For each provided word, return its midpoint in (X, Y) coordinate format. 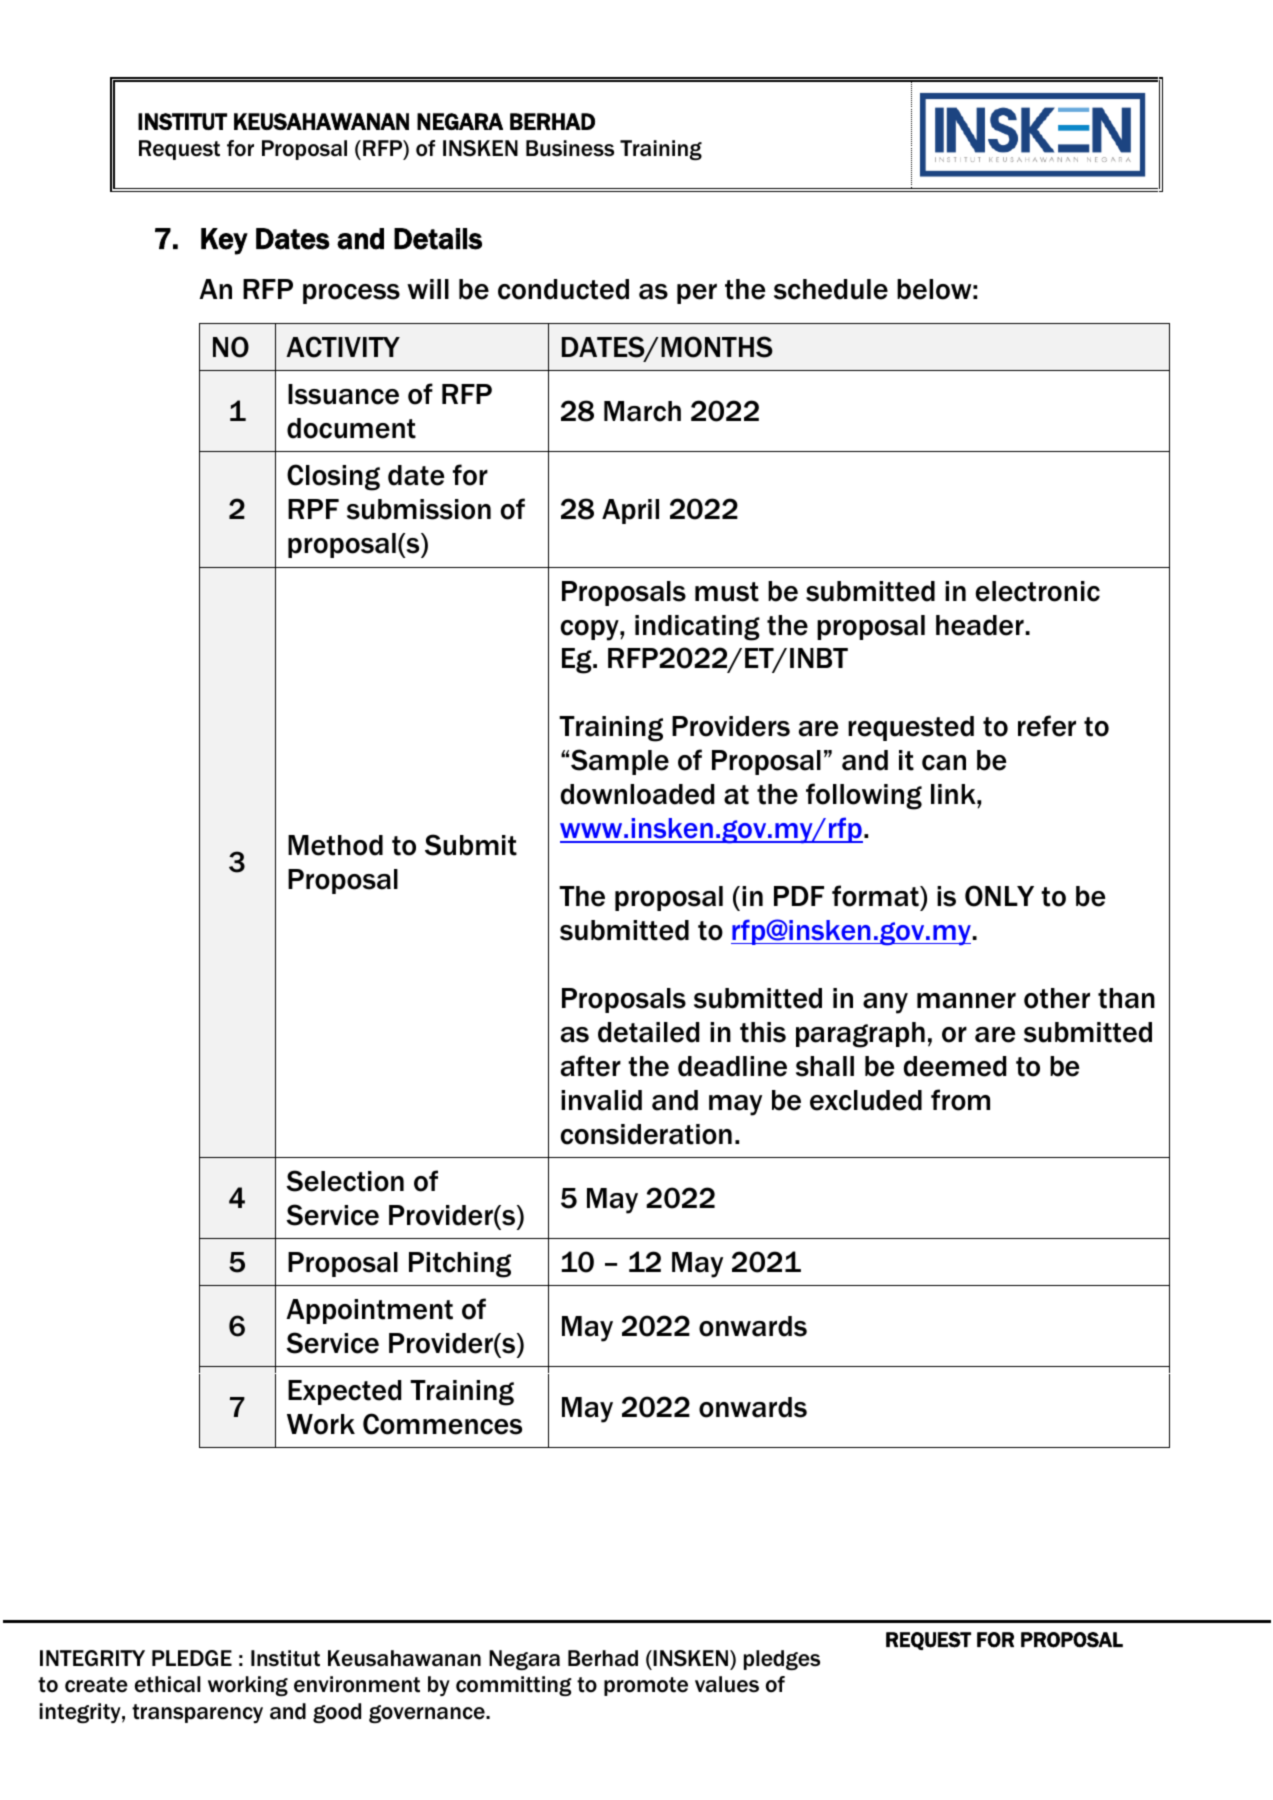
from (960, 1100)
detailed (648, 1032)
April (630, 511)
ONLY (999, 896)
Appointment (369, 1311)
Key (224, 241)
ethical (168, 1684)
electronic (1038, 591)
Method (335, 845)
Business (570, 148)
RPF (313, 509)
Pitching (460, 1265)
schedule (831, 289)
